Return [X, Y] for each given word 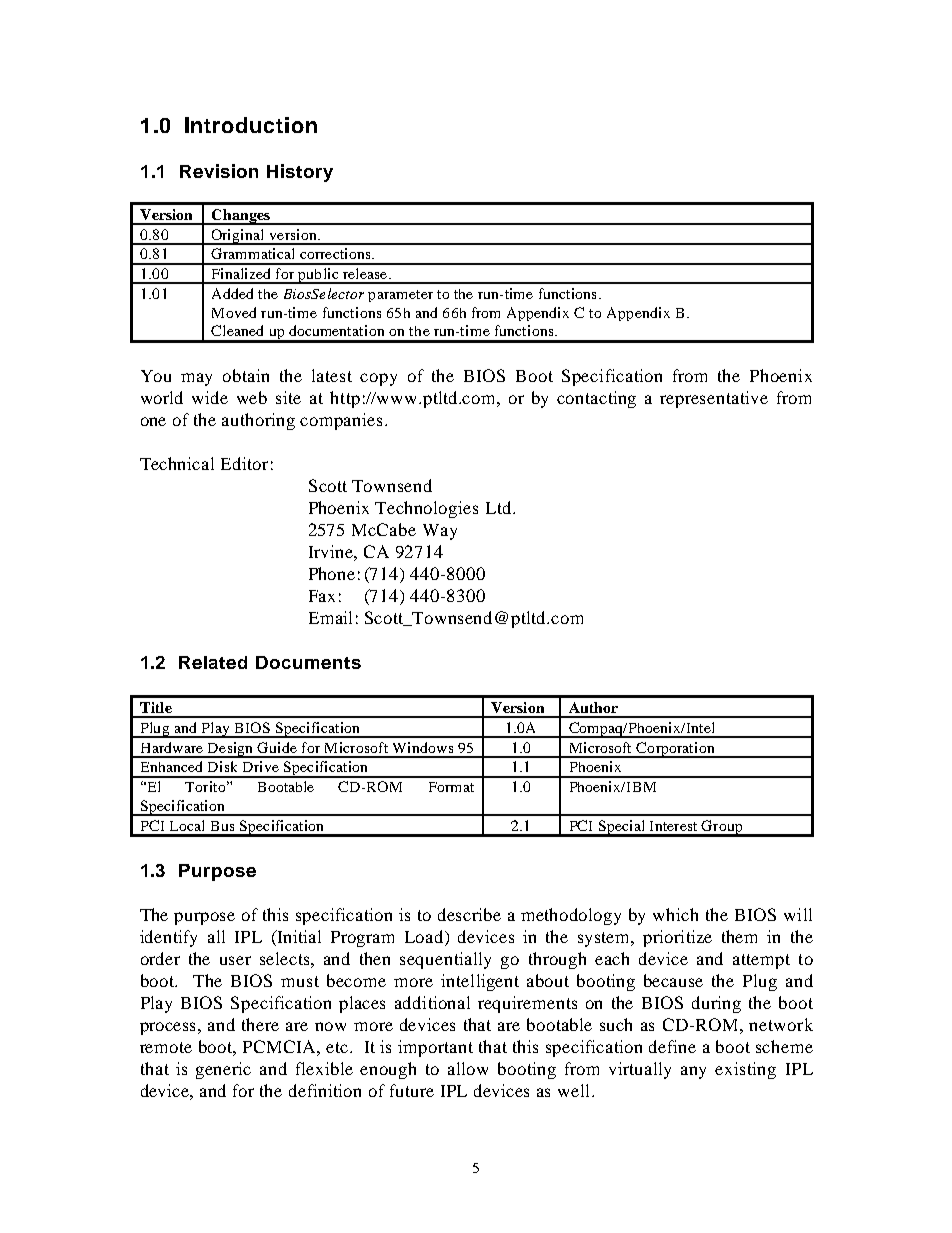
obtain [246, 375]
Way [440, 532]
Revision [219, 171]
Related [213, 662]
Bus [222, 826]
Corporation [676, 750]
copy [378, 379]
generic [223, 1070]
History [300, 173]
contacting [596, 399]
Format [451, 787]
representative [714, 399]
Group [722, 828]
